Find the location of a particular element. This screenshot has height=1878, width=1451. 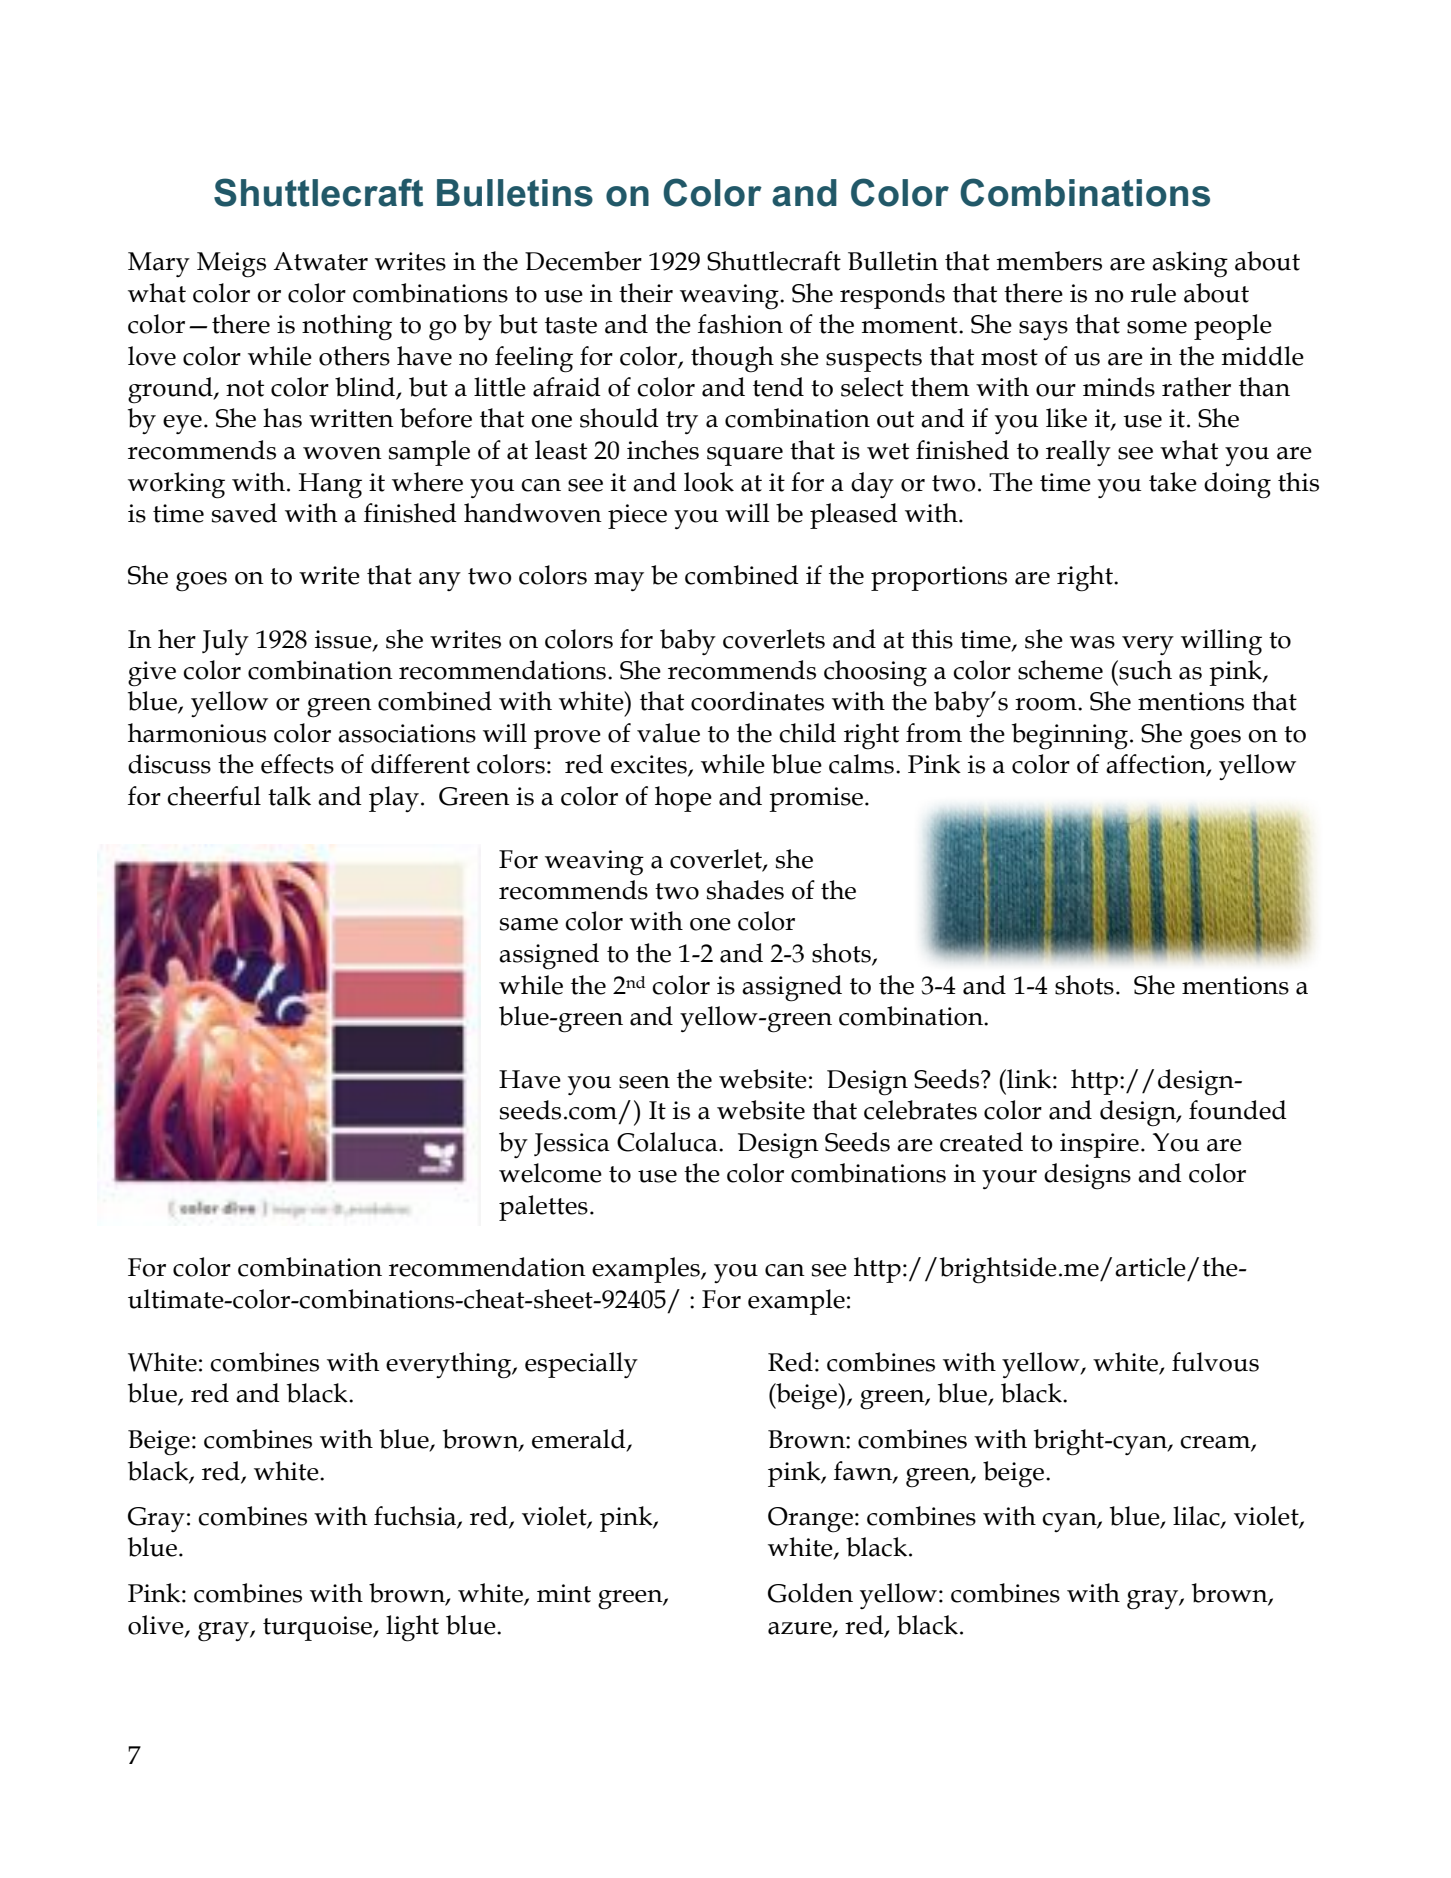

Golden is located at coordinates (810, 1593).
